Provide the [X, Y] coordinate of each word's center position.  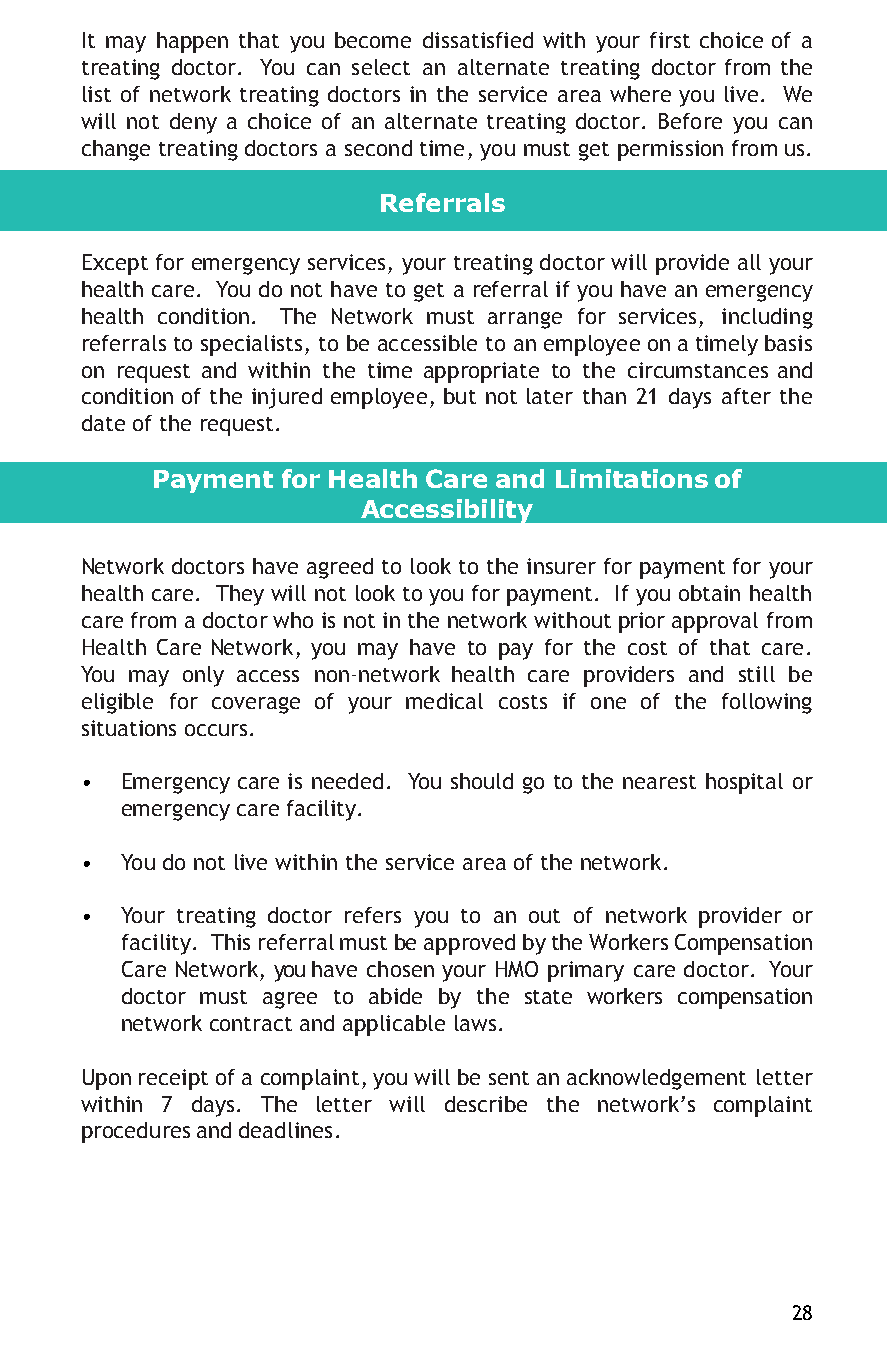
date [103, 423]
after [746, 396]
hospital [744, 783]
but [460, 396]
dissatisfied [478, 40]
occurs [216, 730]
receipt [173, 1079]
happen [192, 42]
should [482, 781]
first [670, 40]
